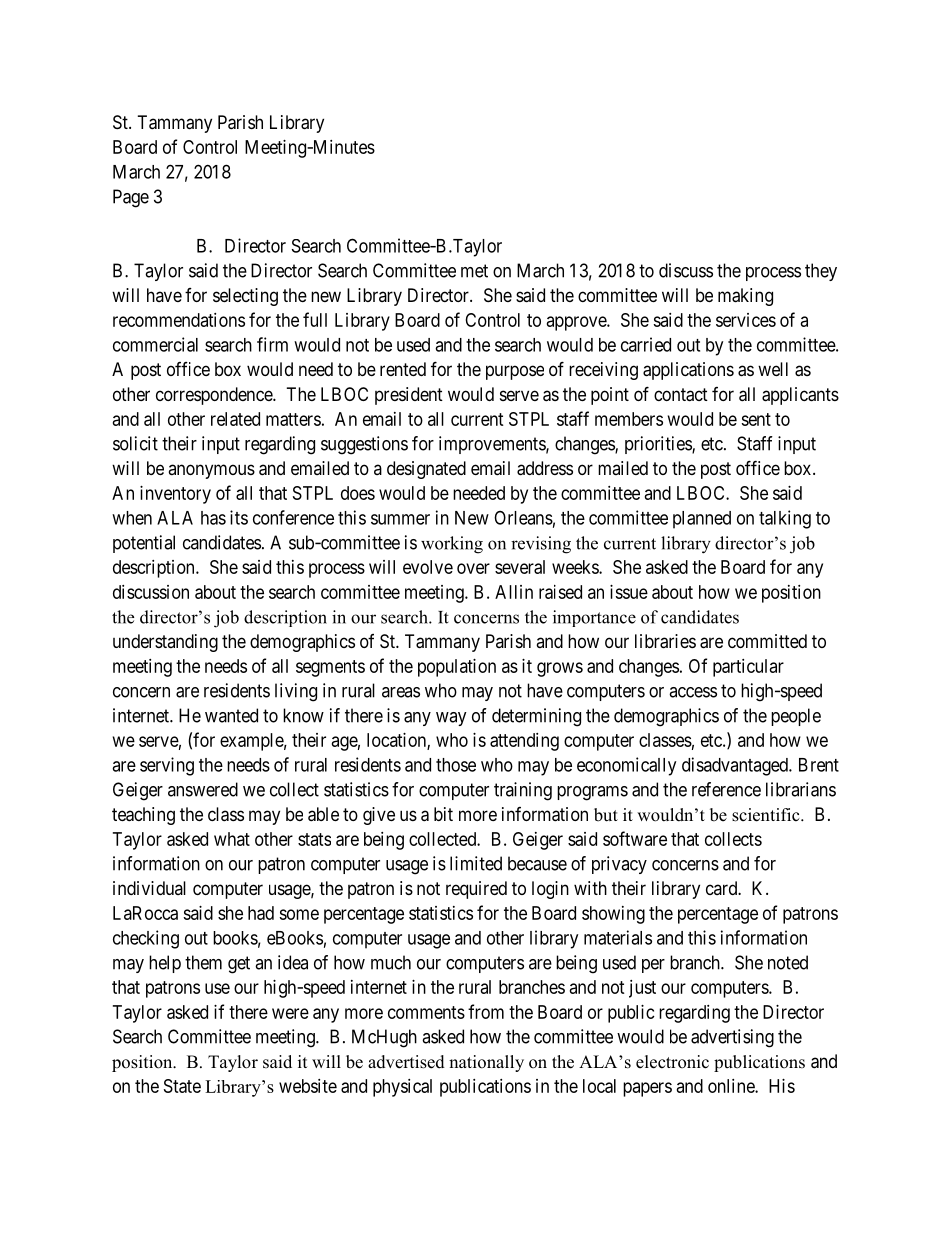  Describe the element at coordinates (261, 913) in the screenshot. I see `had` at that location.
